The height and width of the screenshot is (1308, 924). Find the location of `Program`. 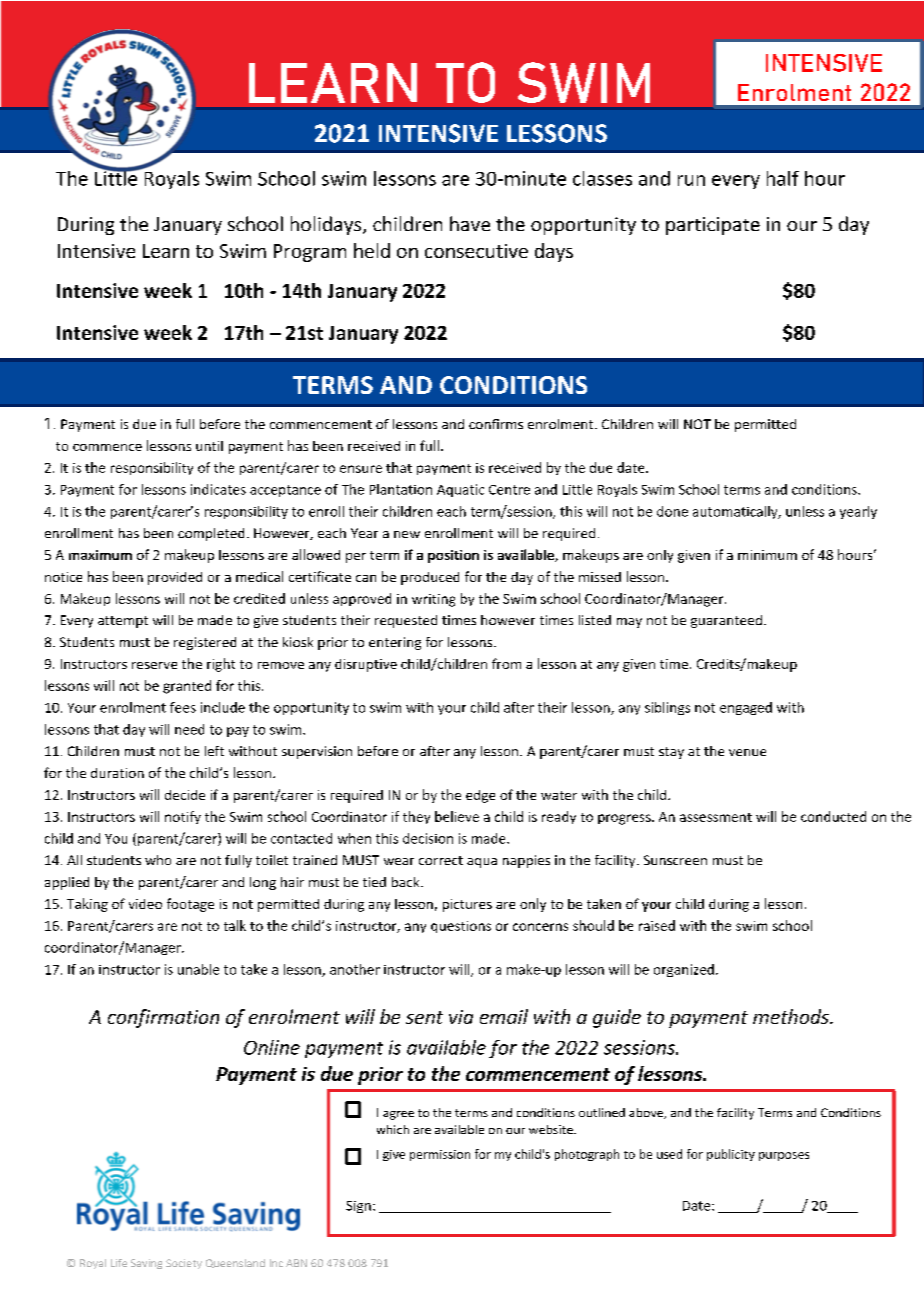

Program is located at coordinates (310, 253).
